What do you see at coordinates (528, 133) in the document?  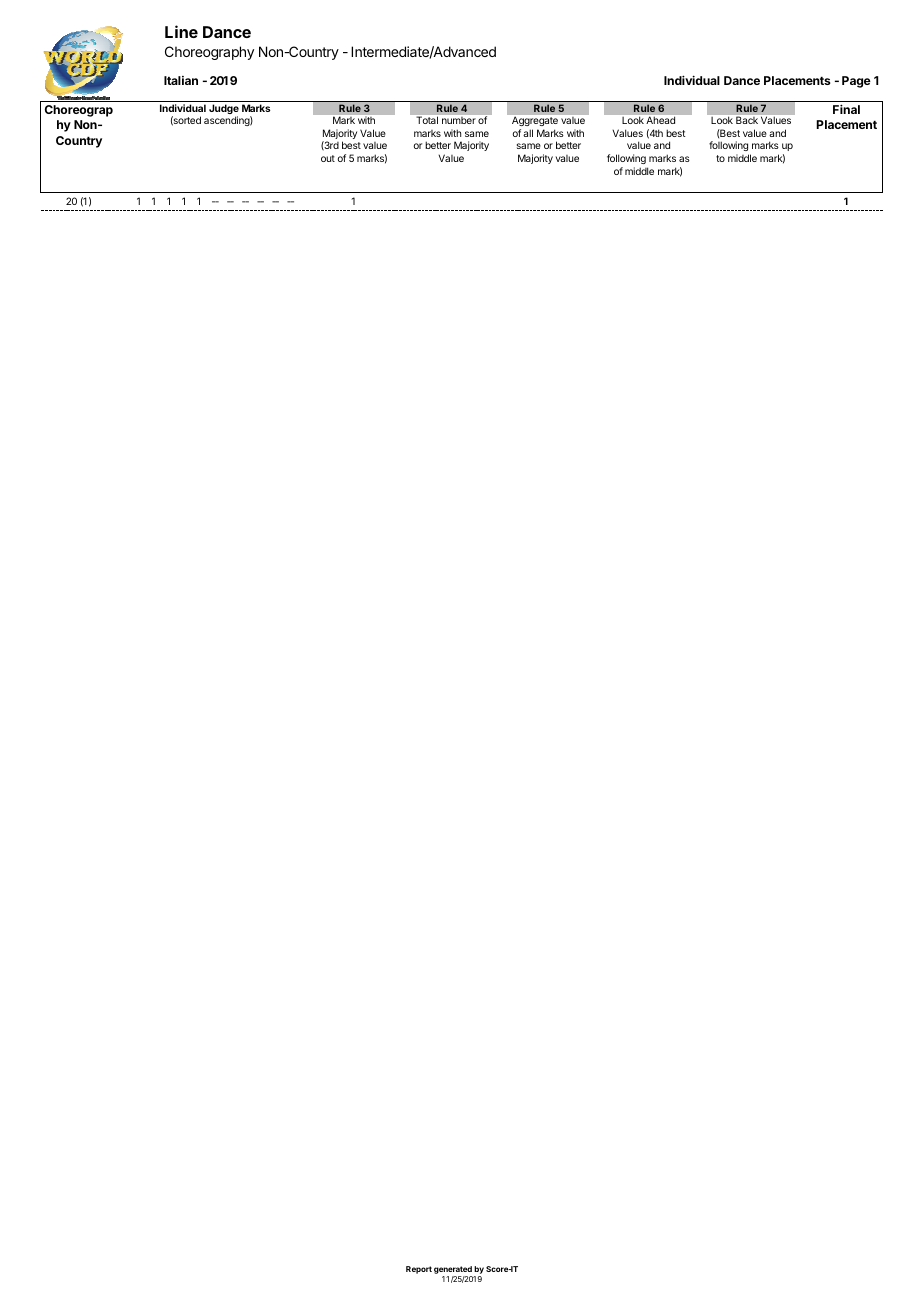 I see `all` at bounding box center [528, 133].
